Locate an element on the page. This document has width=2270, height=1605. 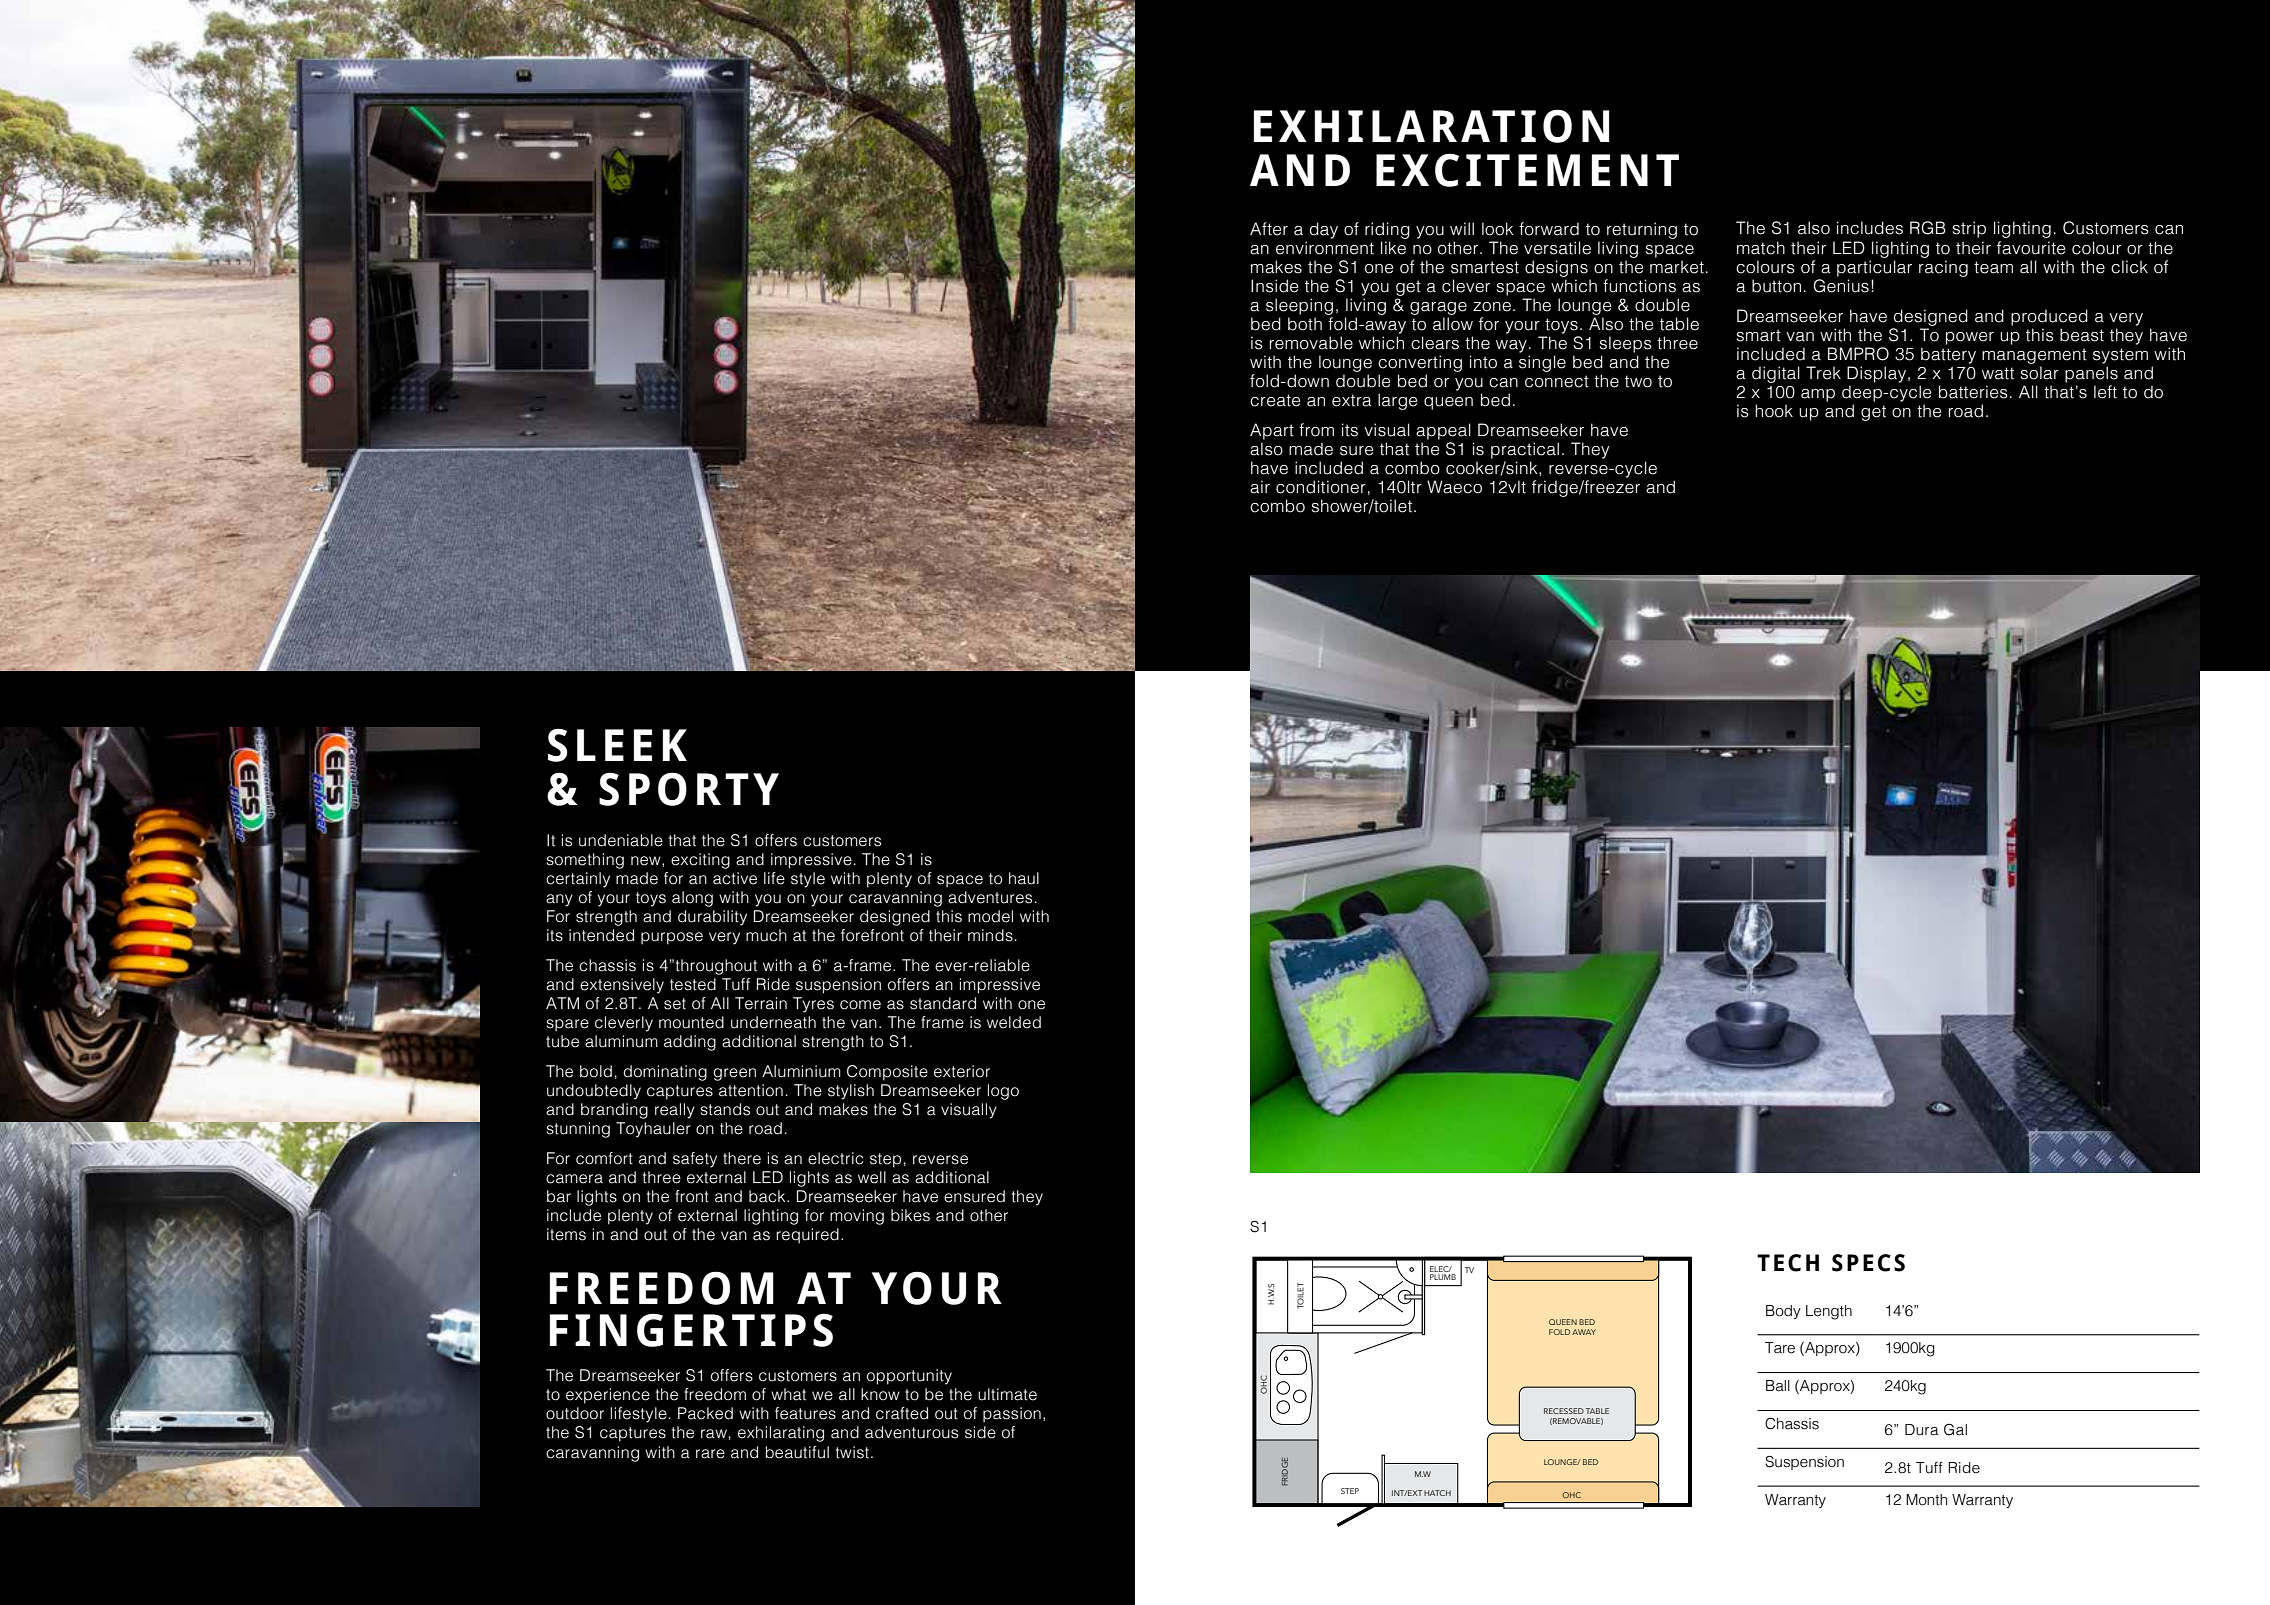
rare is located at coordinates (710, 1454).
